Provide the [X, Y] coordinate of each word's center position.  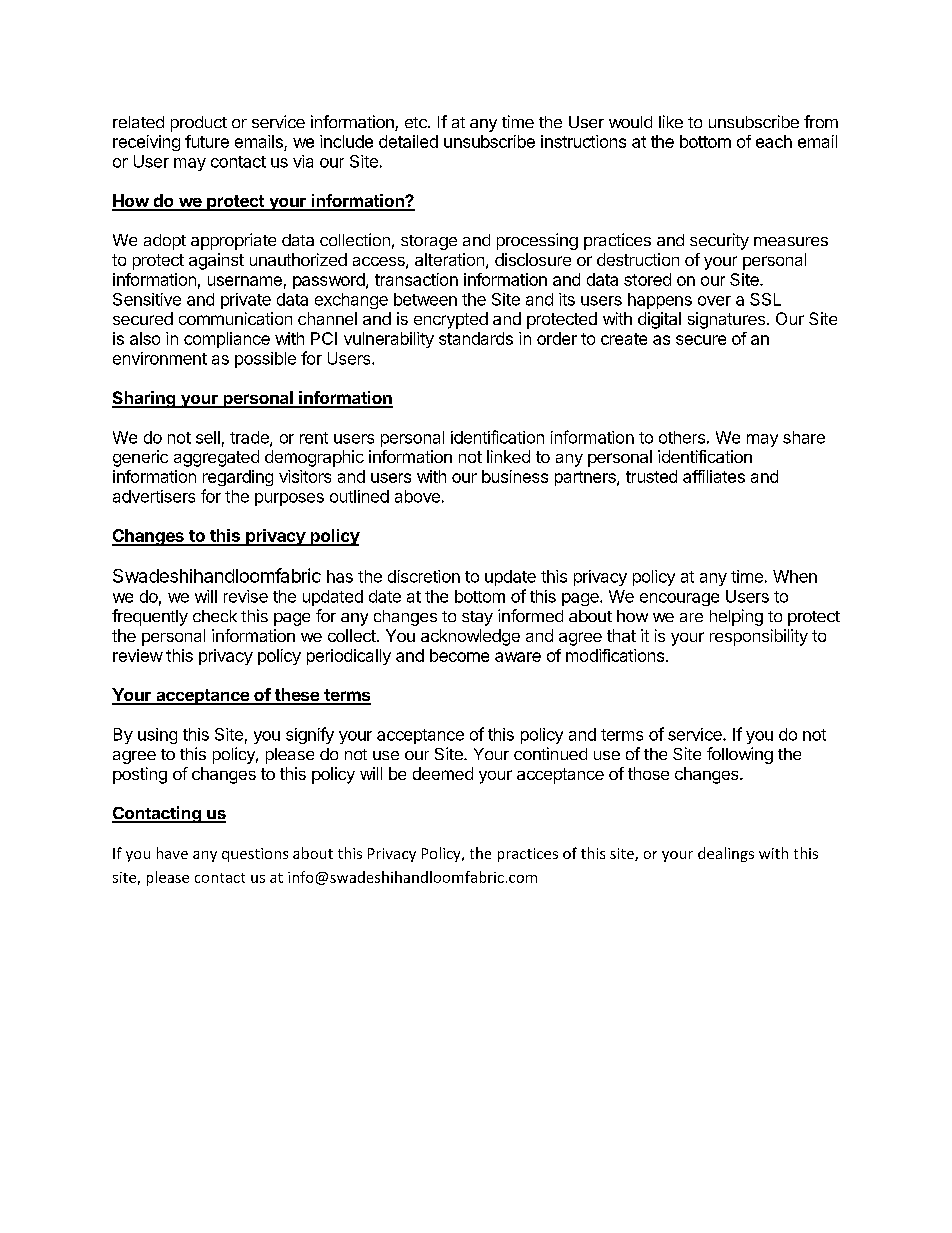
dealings [726, 854]
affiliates [714, 476]
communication [235, 318]
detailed [408, 141]
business [515, 476]
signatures [726, 320]
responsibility [759, 637]
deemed [443, 773]
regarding [238, 478]
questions [255, 855]
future [207, 141]
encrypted [451, 320]
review [138, 655]
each [774, 141]
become [459, 655]
